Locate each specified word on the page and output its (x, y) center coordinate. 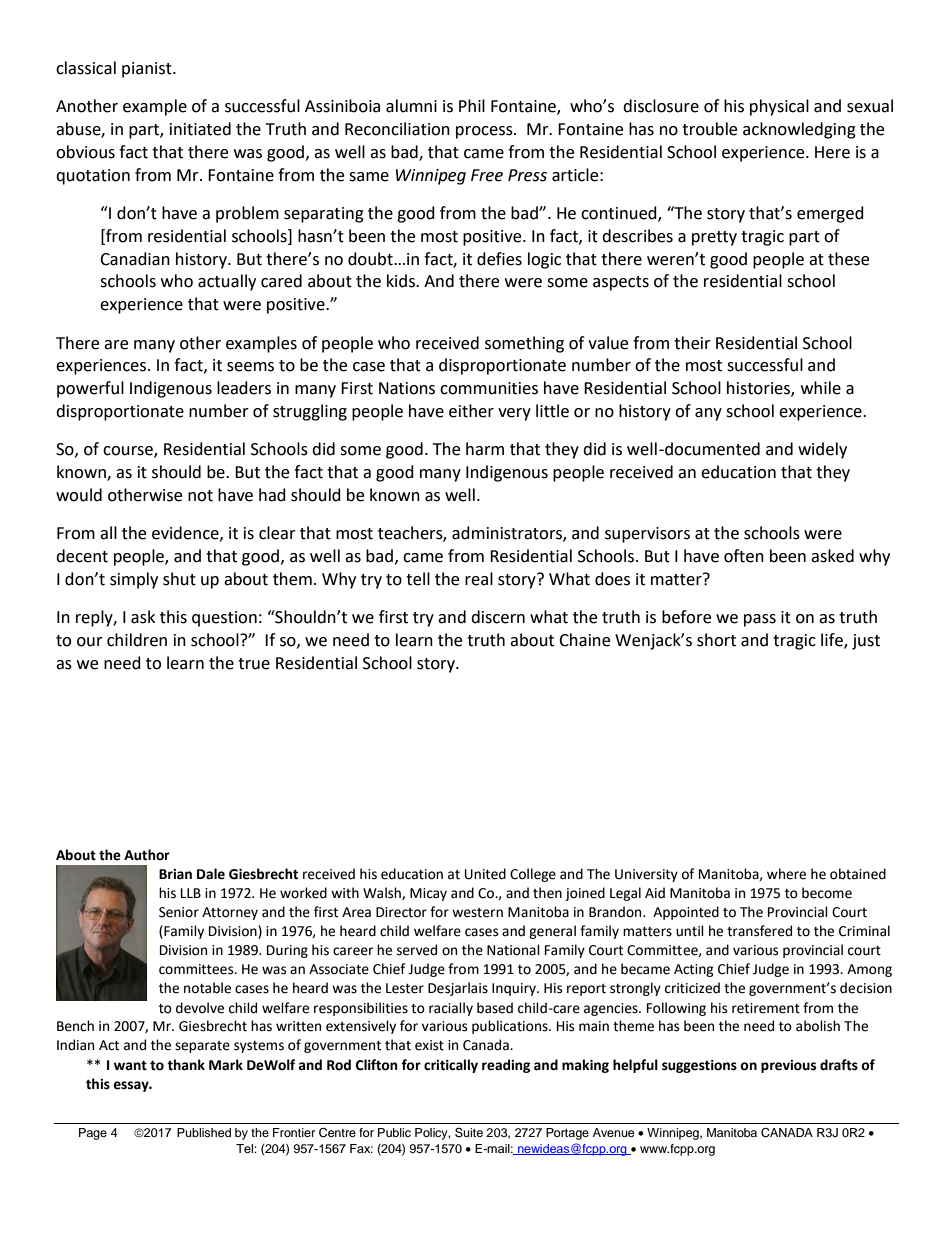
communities (489, 388)
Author (147, 855)
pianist (148, 70)
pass (760, 620)
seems (250, 367)
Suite (469, 1132)
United (485, 874)
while (821, 388)
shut (179, 579)
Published (204, 1132)
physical (779, 107)
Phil (472, 105)
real (479, 579)
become (827, 893)
